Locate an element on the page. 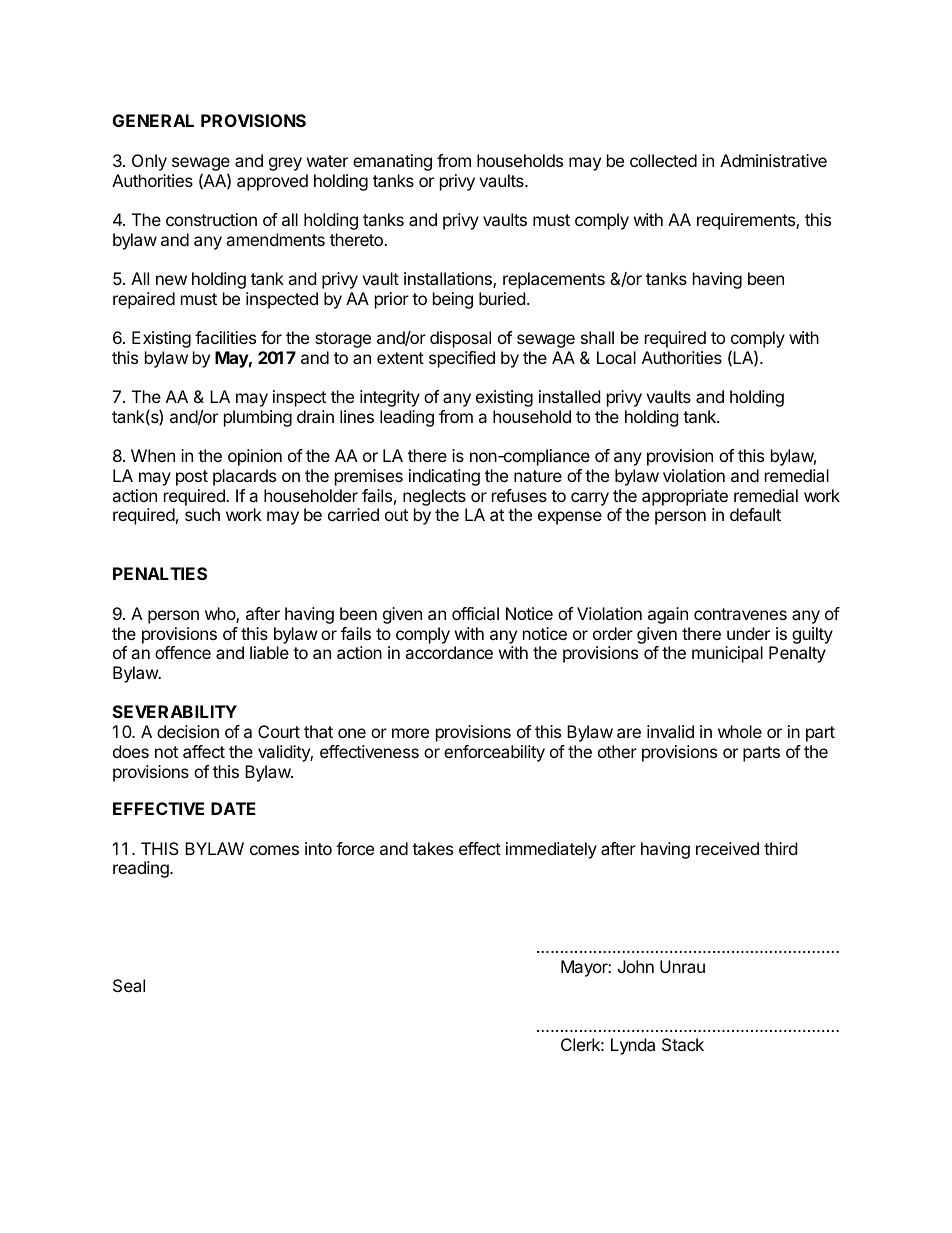 The height and width of the image is (1233, 952). contravenes is located at coordinates (740, 614).
